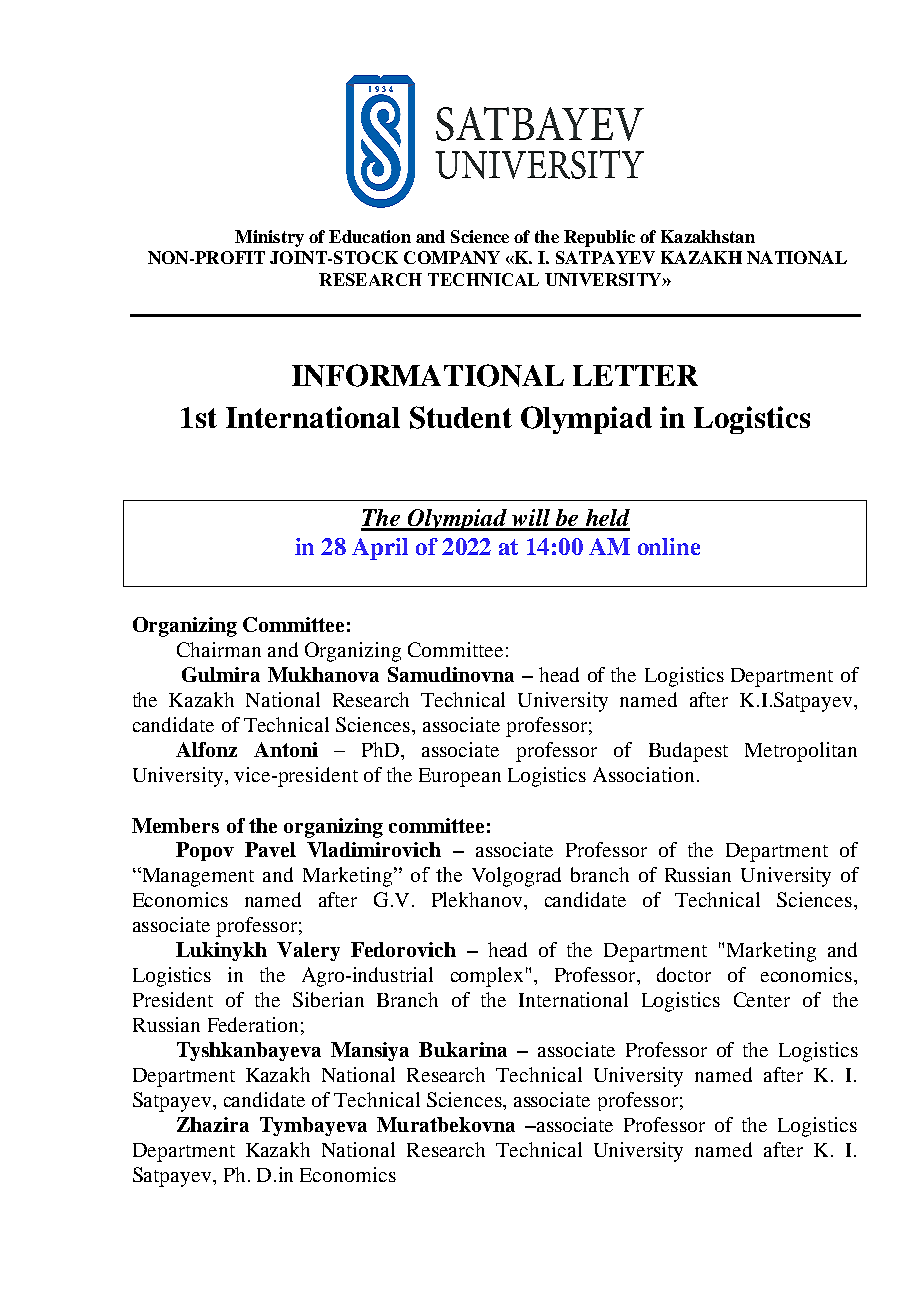 The image size is (924, 1308). What do you see at coordinates (269, 238) in the screenshot?
I see `Ministry` at bounding box center [269, 238].
